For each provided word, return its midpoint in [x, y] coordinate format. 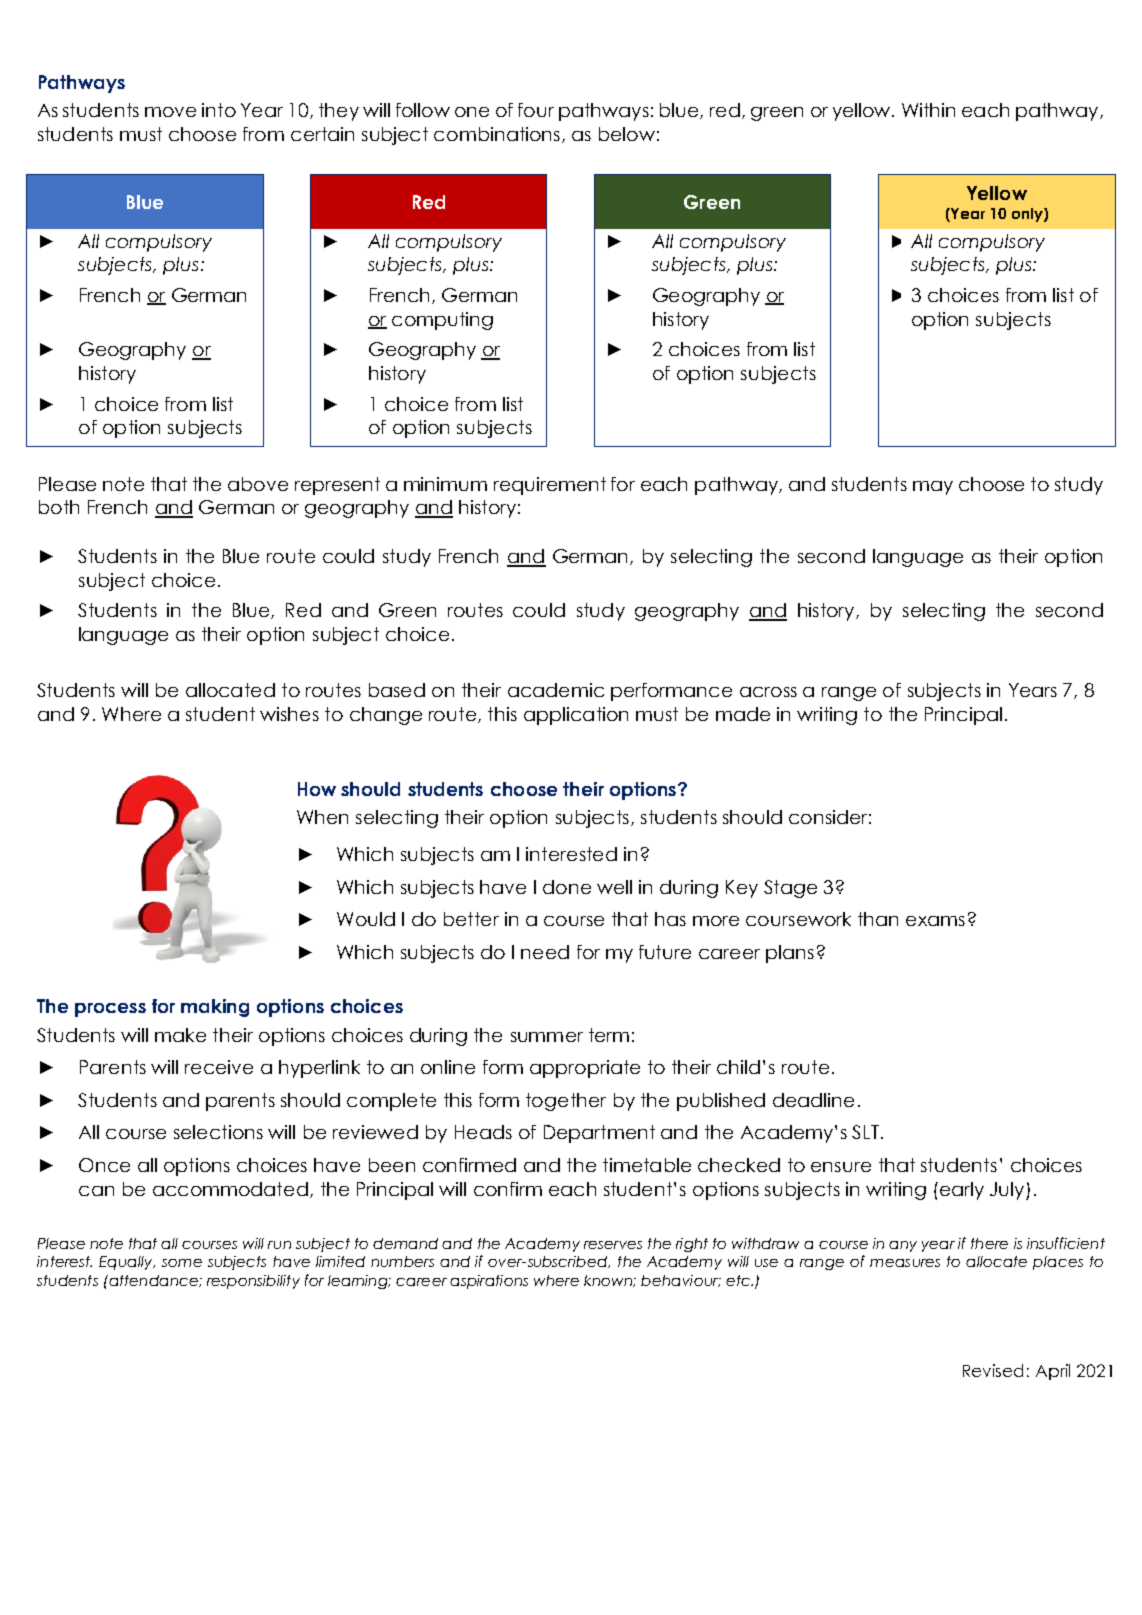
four [536, 110]
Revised [993, 1370]
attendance [153, 1281]
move [170, 112]
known [609, 1281]
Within [928, 110]
